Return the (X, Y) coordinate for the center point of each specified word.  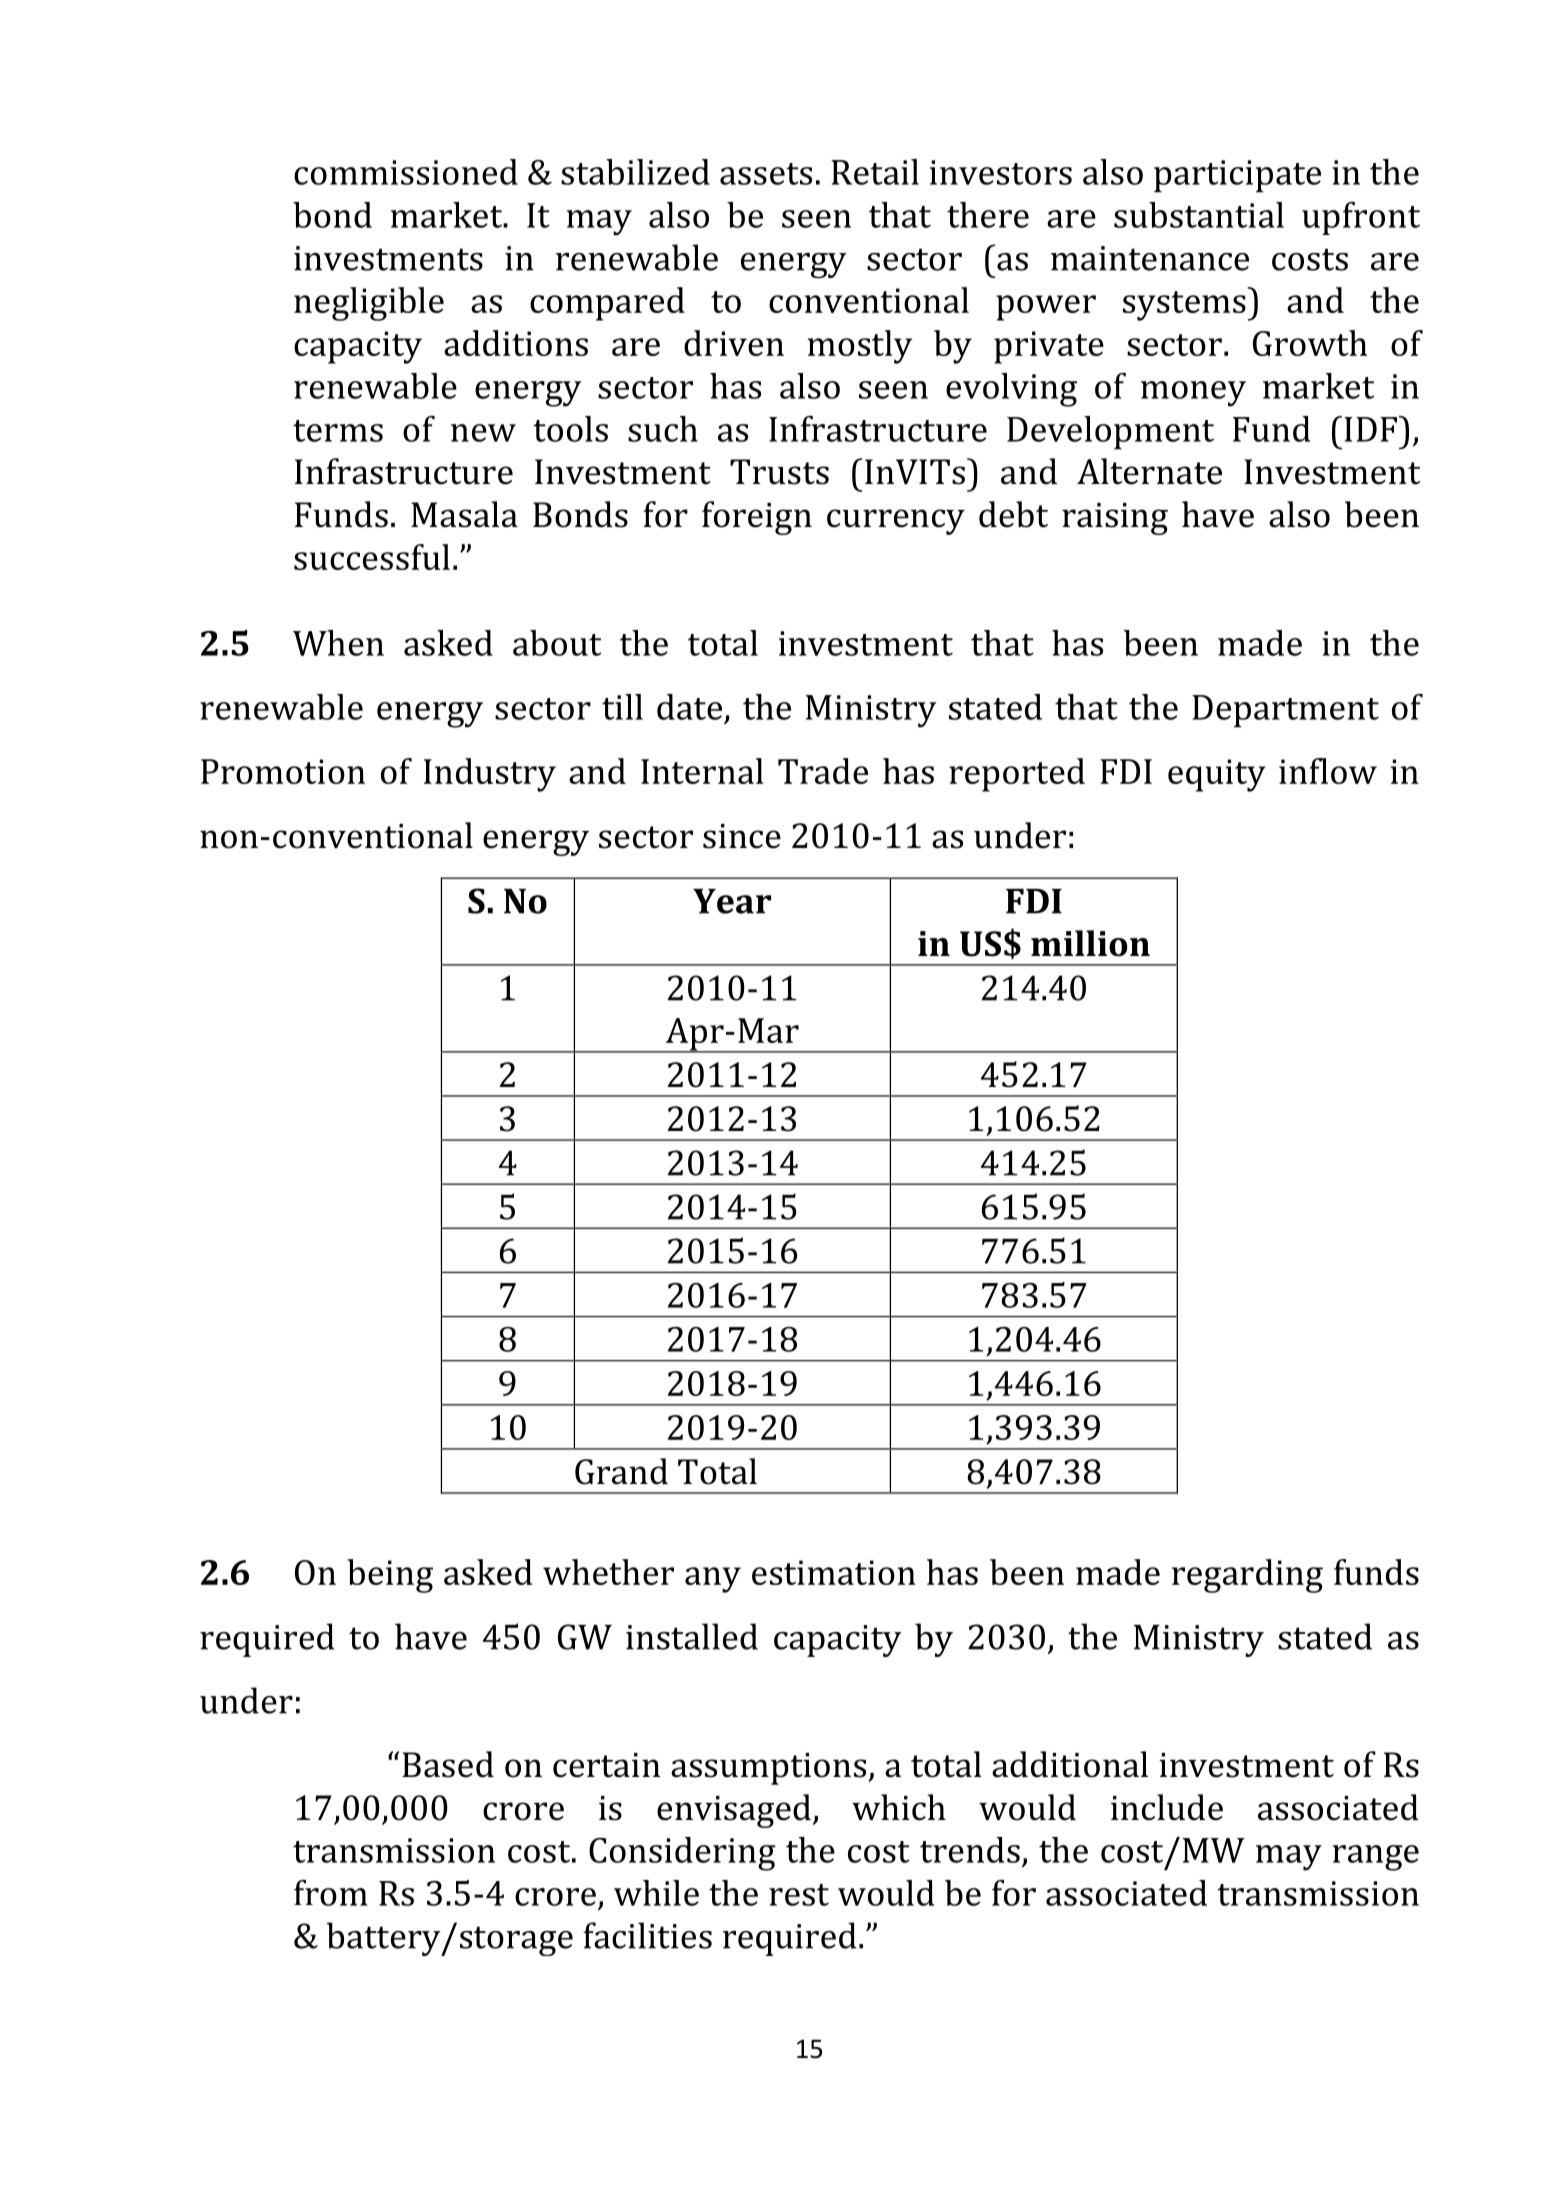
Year (732, 901)
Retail (875, 172)
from (331, 1893)
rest (799, 1895)
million (1090, 943)
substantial (1199, 215)
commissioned (406, 172)
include (1167, 1807)
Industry (490, 775)
